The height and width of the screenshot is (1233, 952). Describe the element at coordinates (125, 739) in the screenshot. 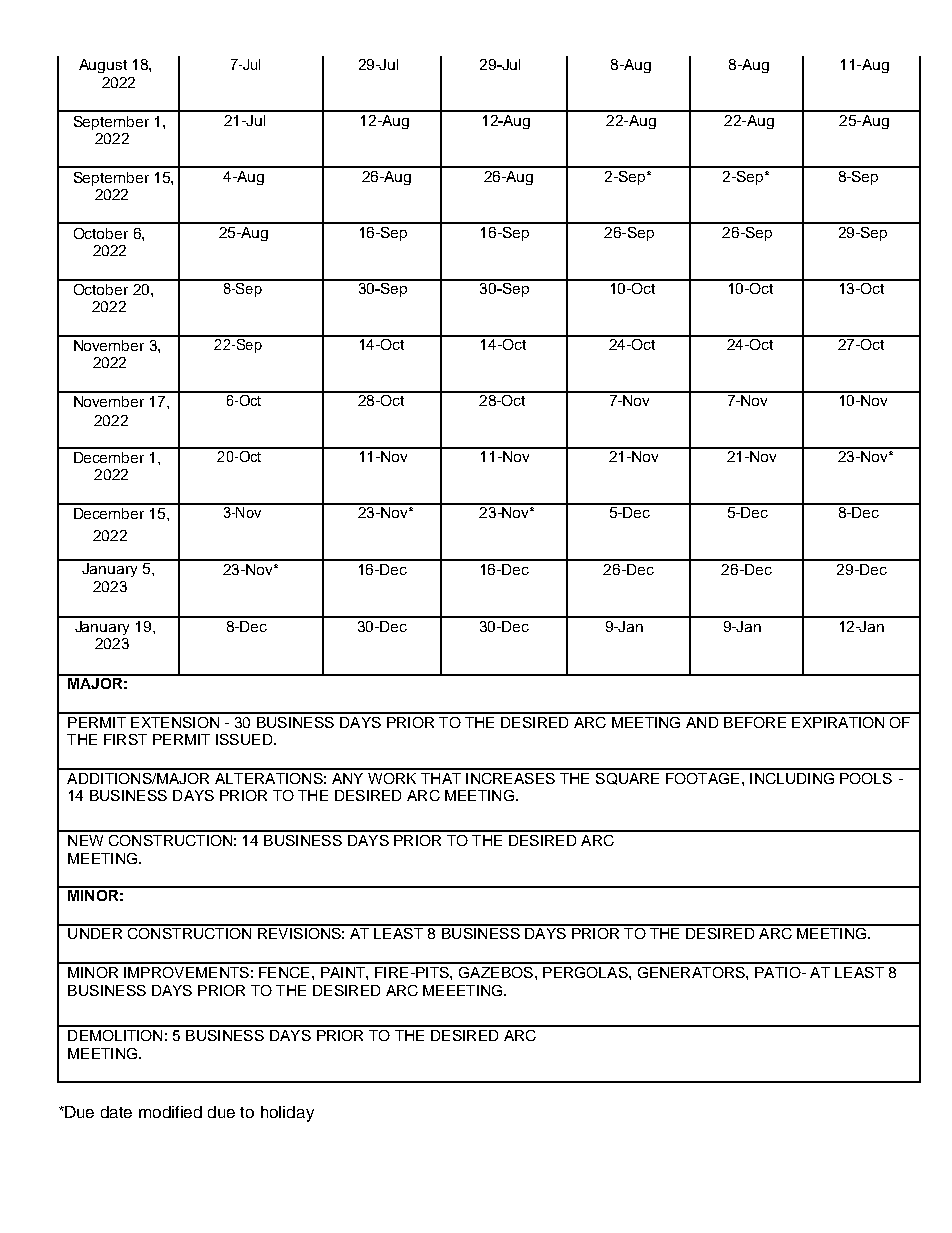

I see `FIRST` at that location.
